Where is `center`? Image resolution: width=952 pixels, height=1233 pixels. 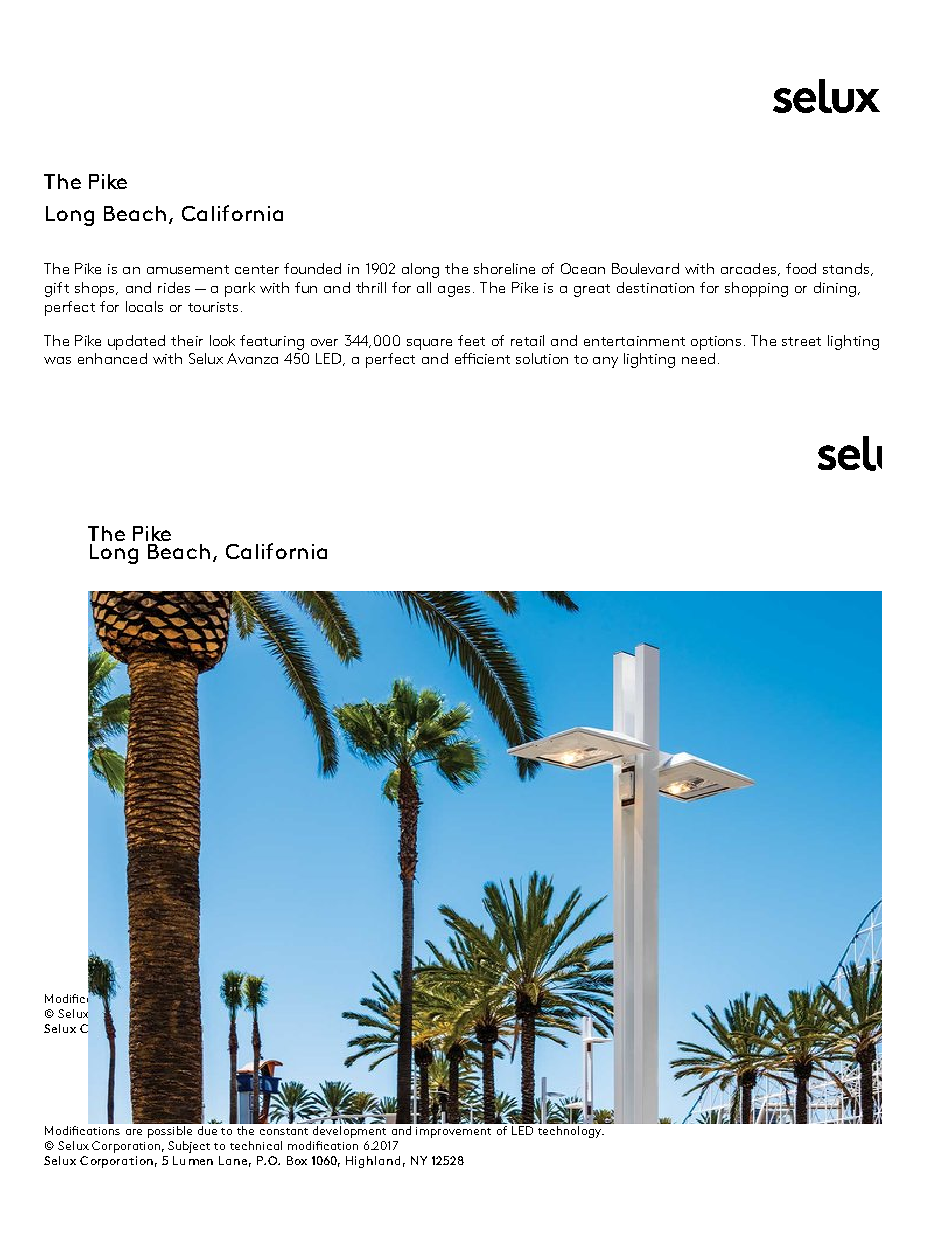
center is located at coordinates (257, 269).
